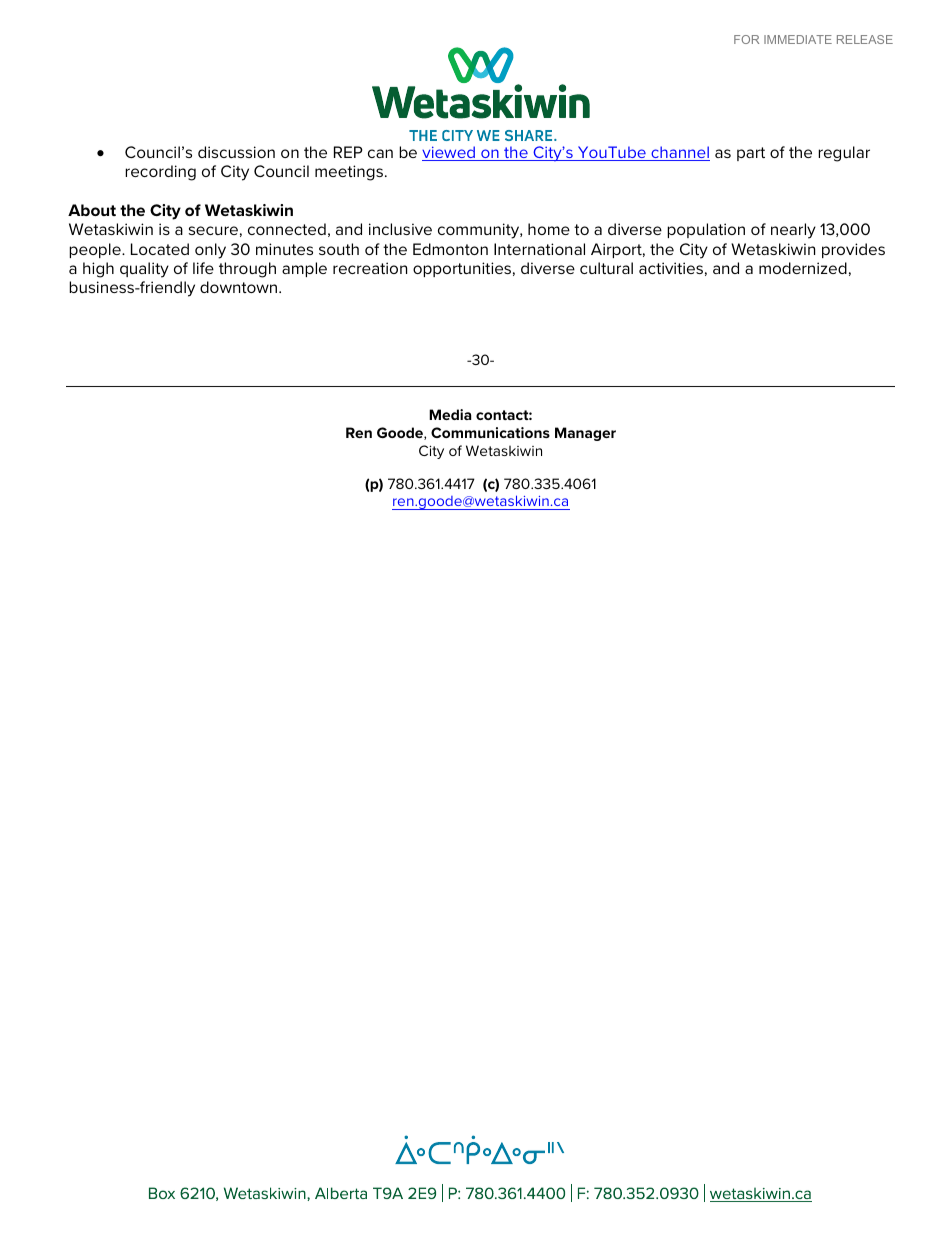 This image has width=952, height=1233. What do you see at coordinates (865, 39) in the image?
I see `RELEASE` at bounding box center [865, 39].
